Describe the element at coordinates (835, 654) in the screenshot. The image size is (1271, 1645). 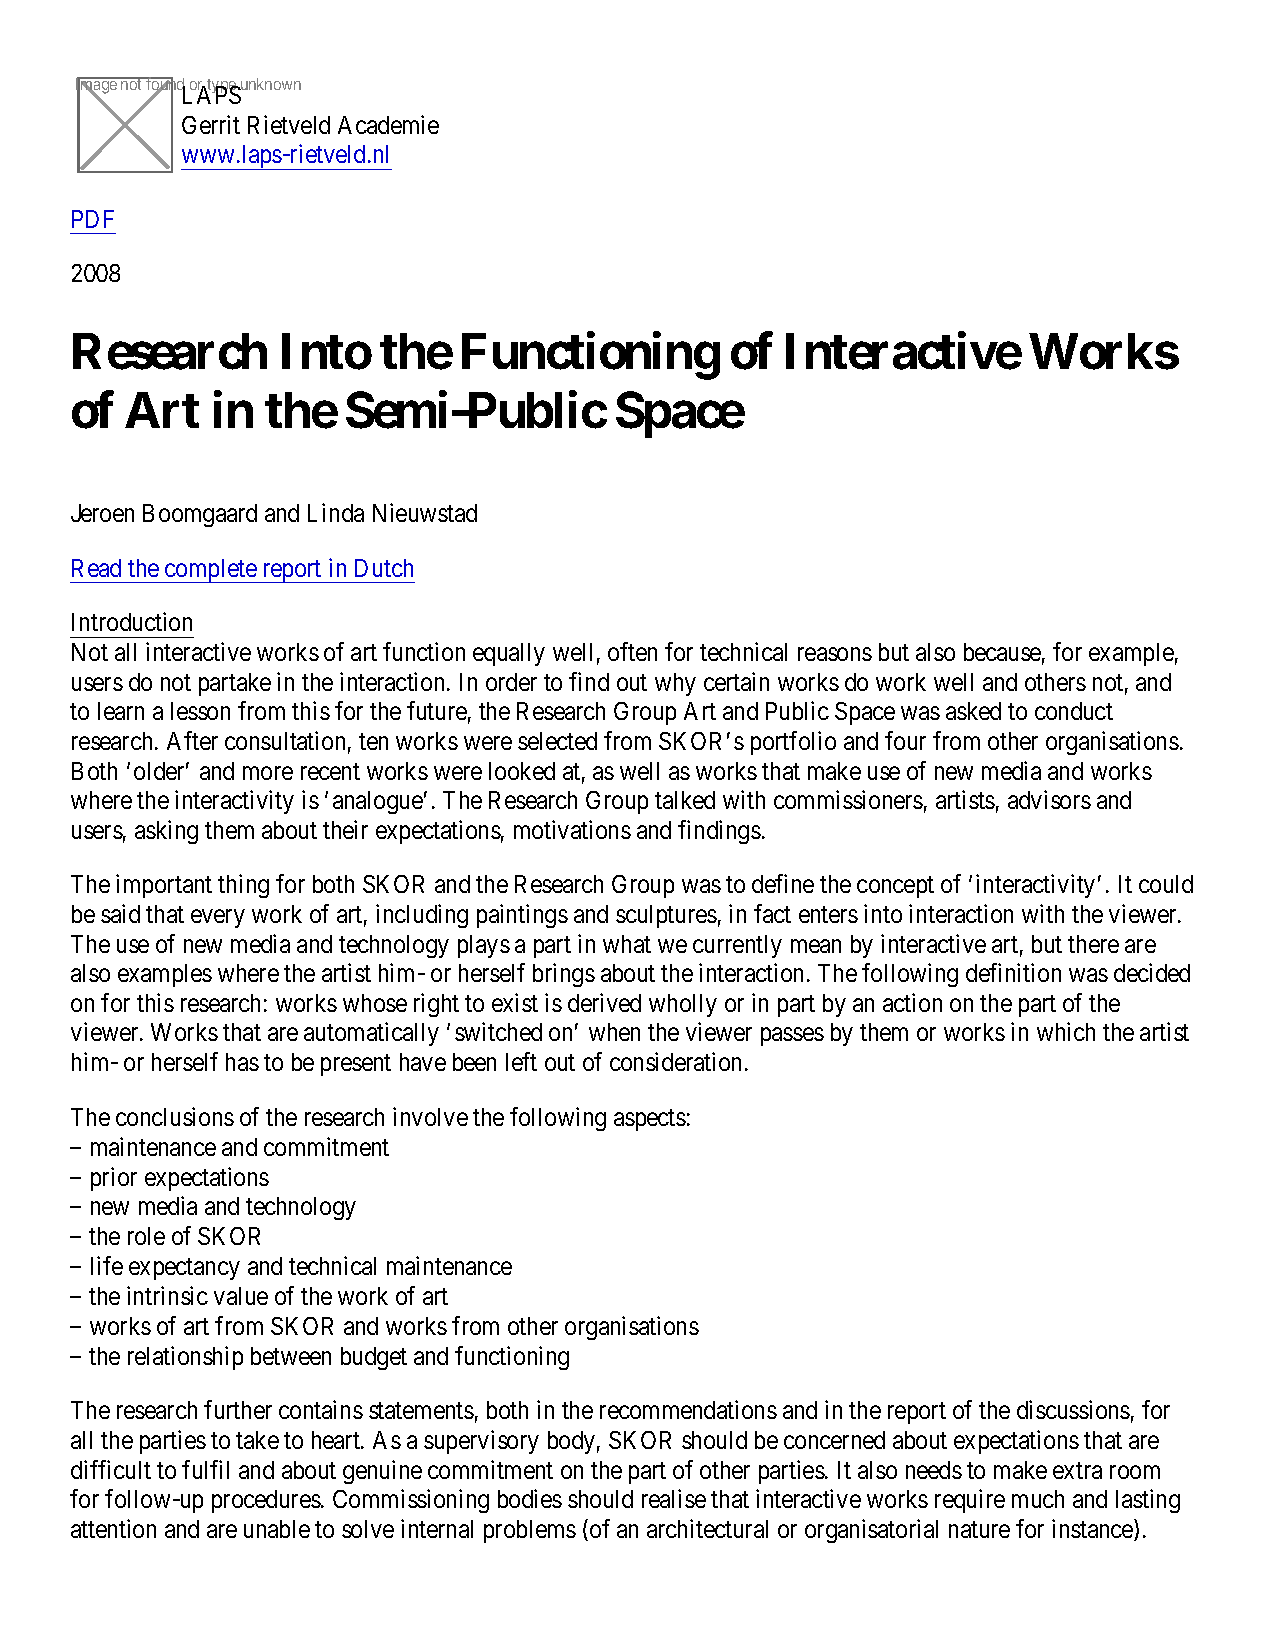
I see `reasons` at that location.
